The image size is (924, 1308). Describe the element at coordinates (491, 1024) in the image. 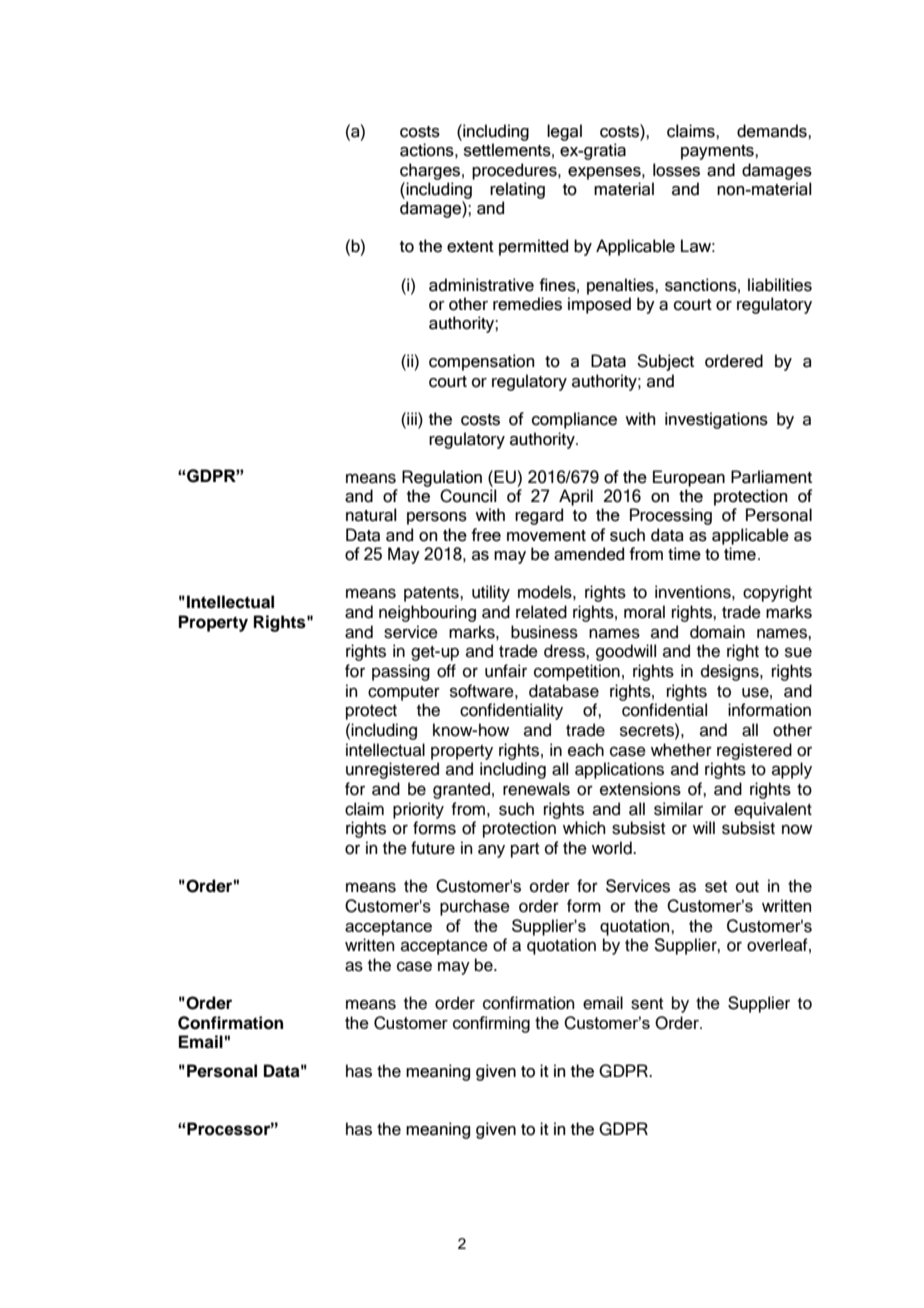

I see `confirming` at that location.
